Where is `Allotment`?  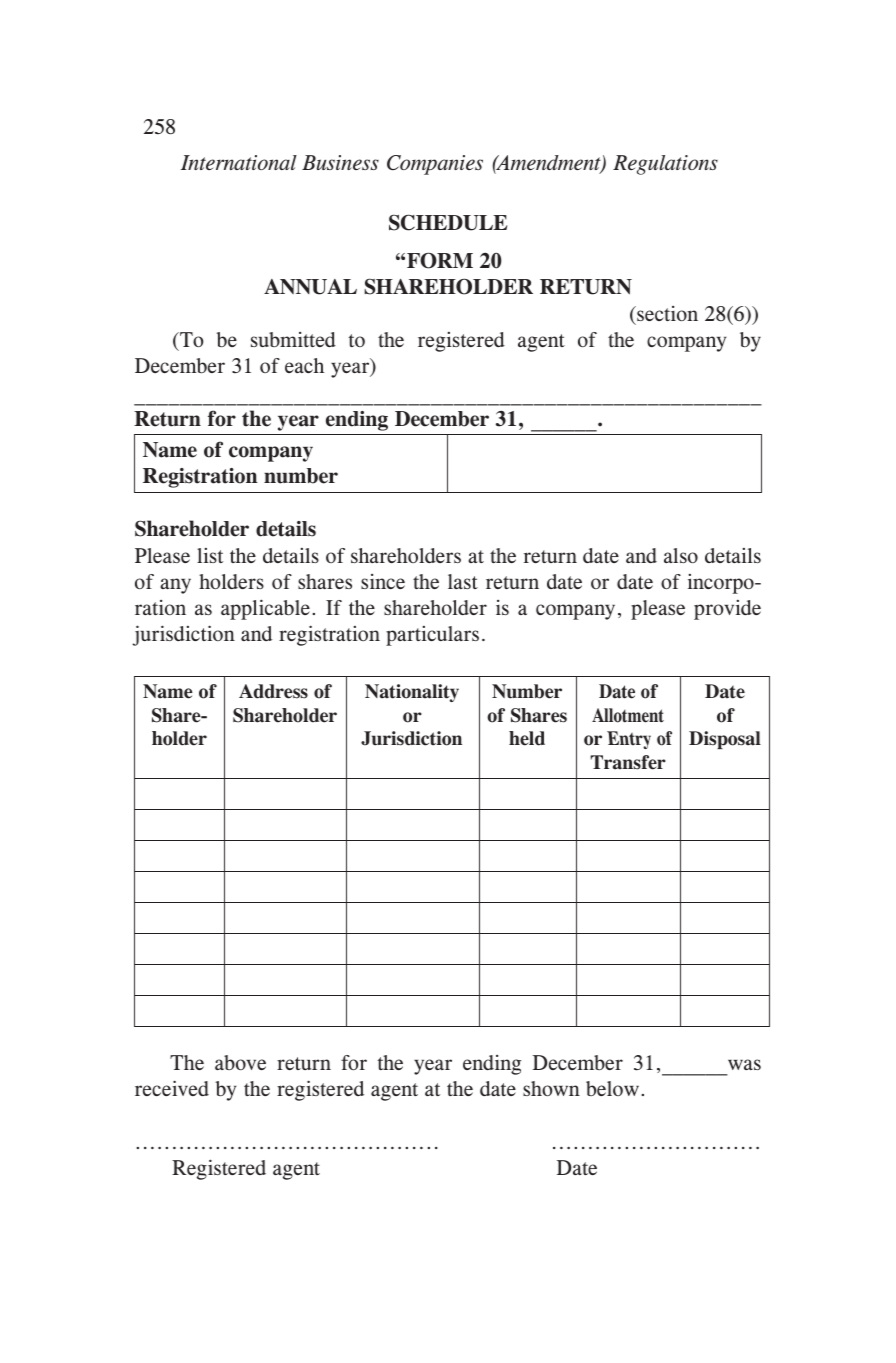 Allotment is located at coordinates (628, 715).
